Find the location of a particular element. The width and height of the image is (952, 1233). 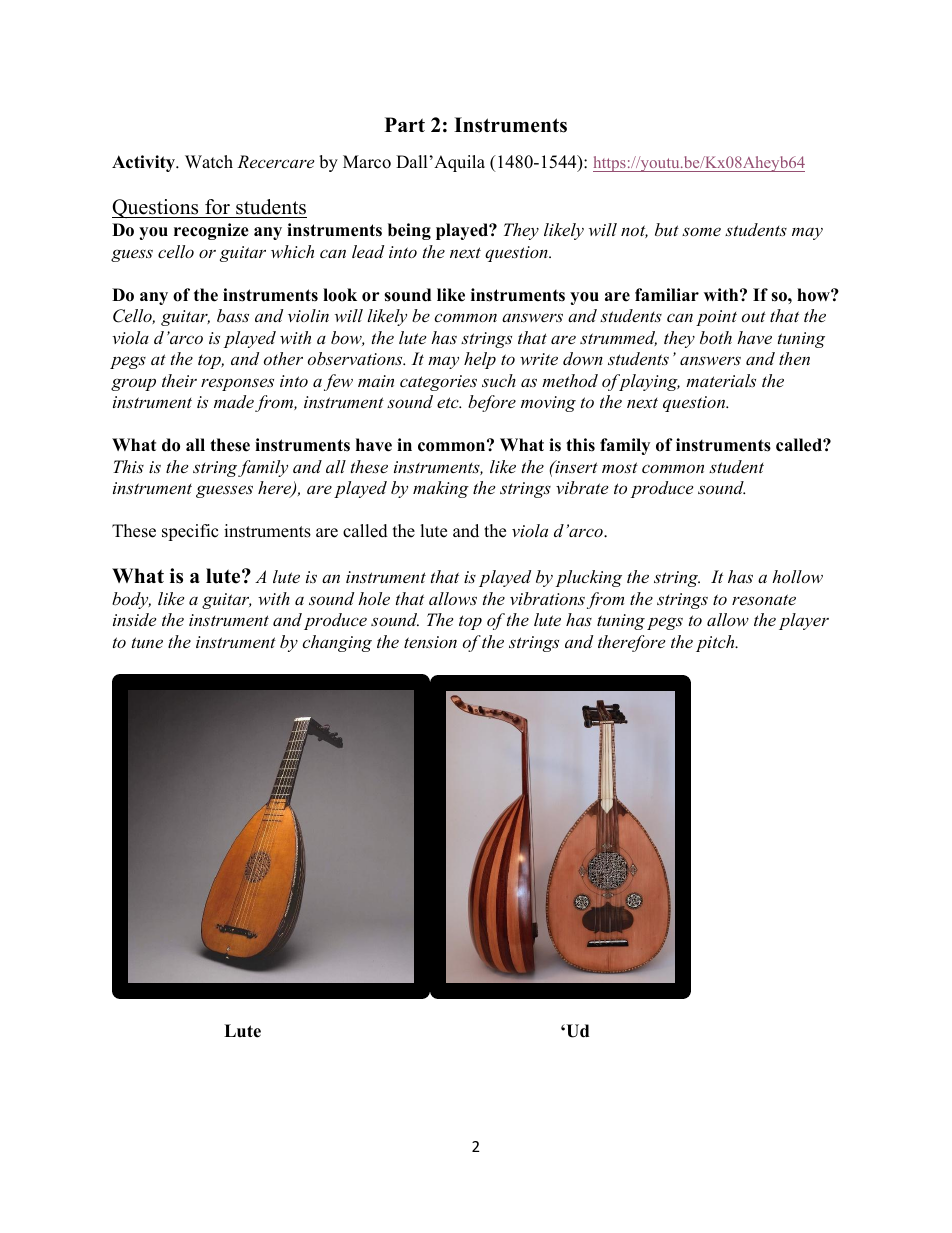

responses is located at coordinates (237, 384).
